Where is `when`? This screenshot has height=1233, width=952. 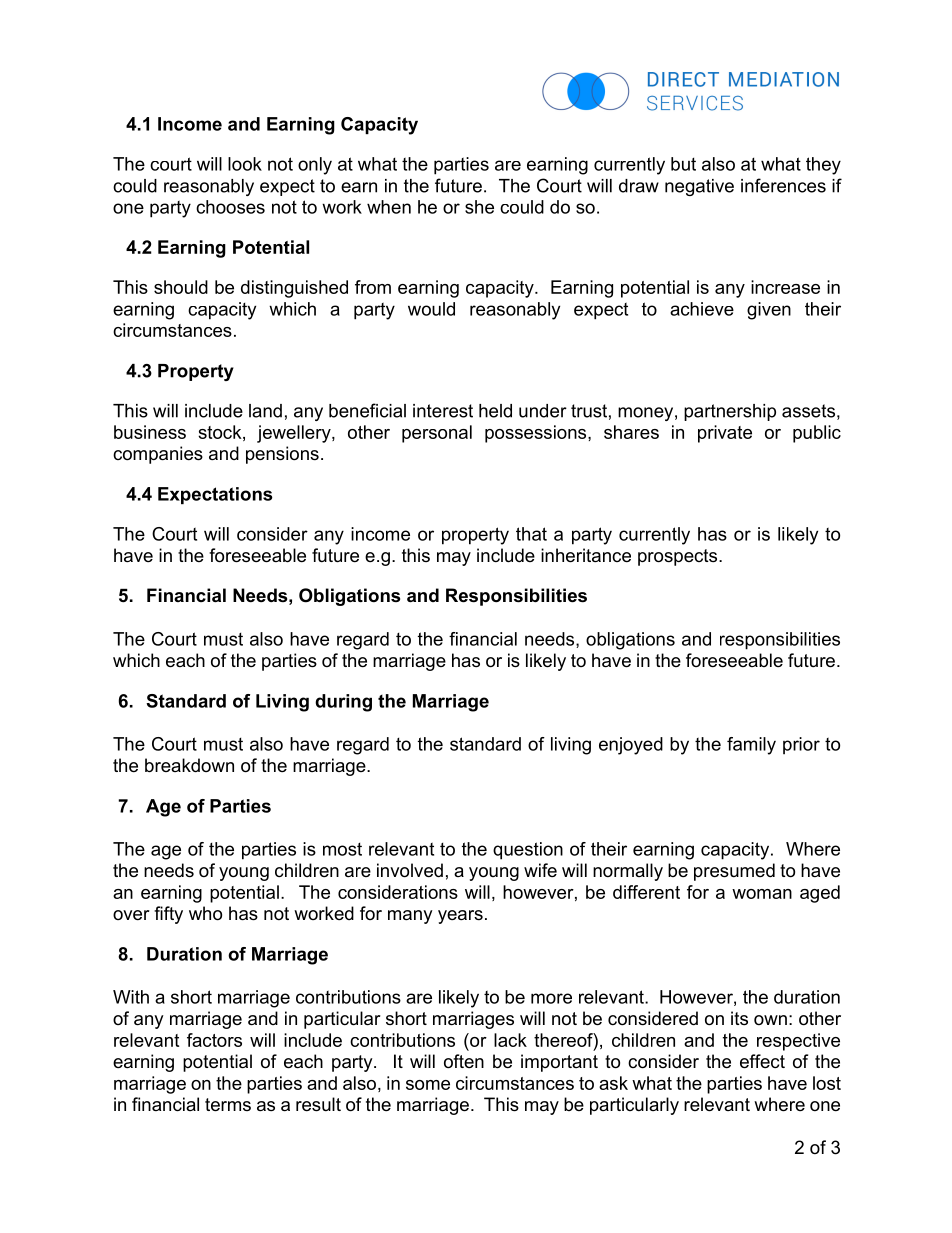 when is located at coordinates (389, 207).
